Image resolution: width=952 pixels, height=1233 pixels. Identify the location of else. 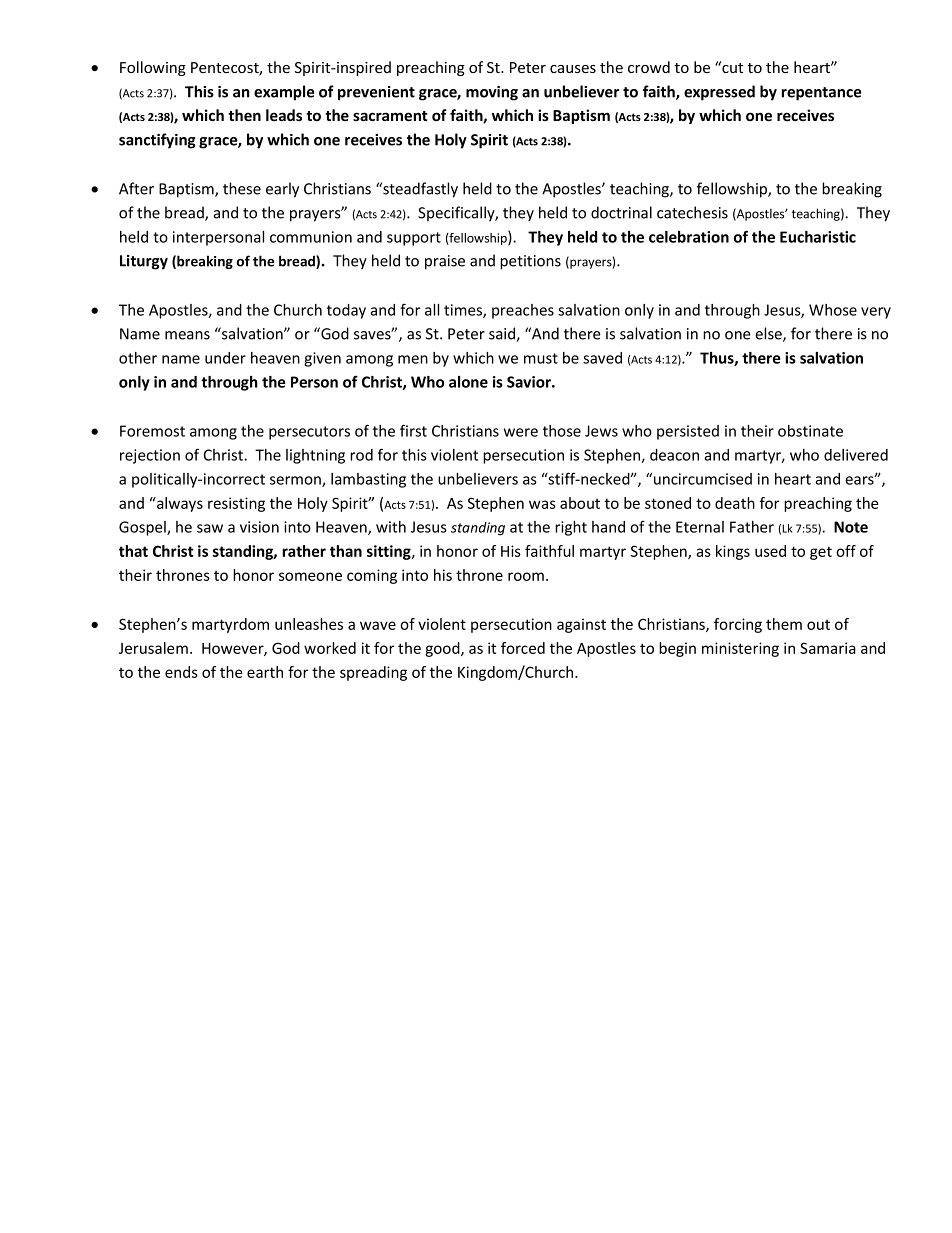
(769, 334).
